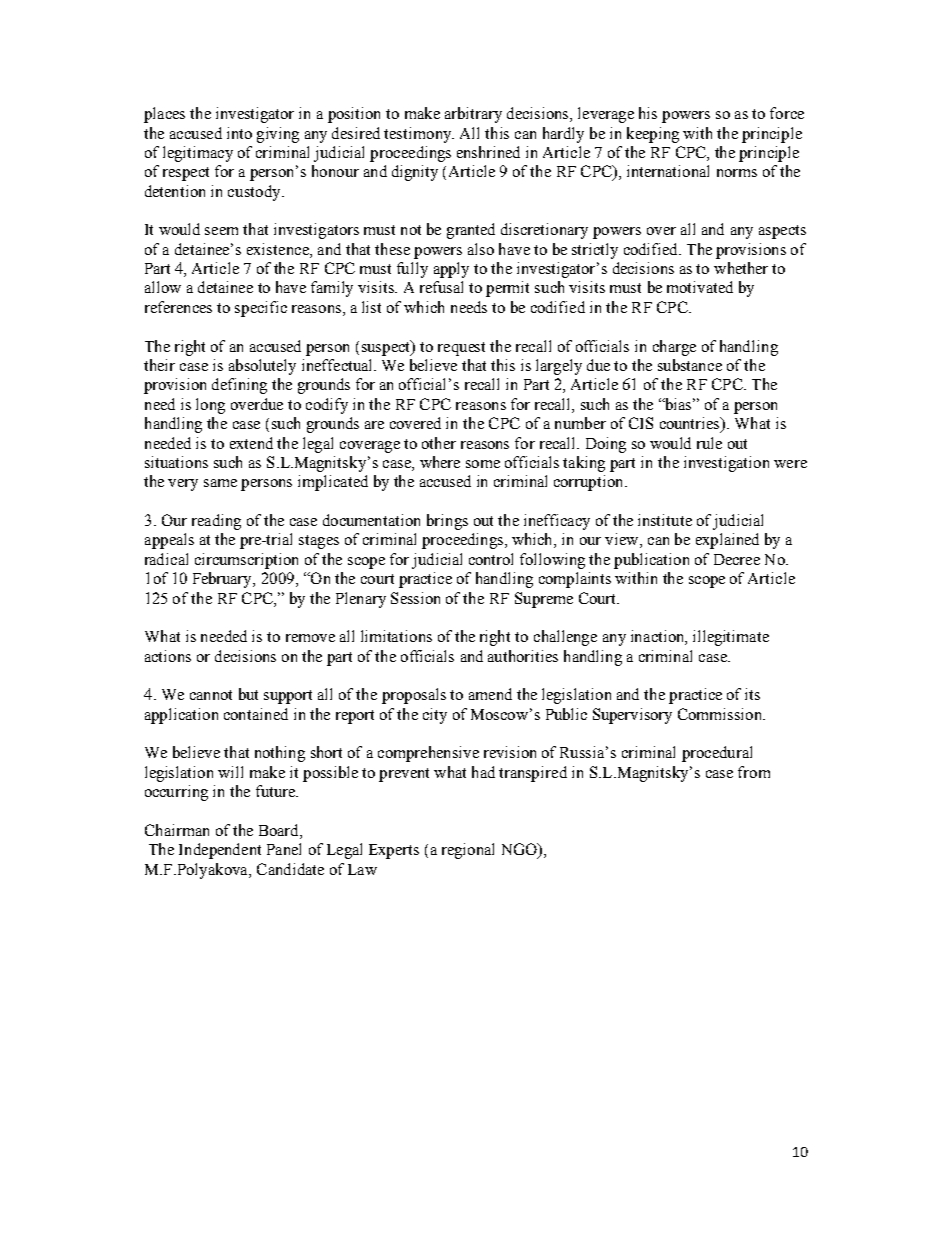  I want to click on regional, so click(468, 851).
